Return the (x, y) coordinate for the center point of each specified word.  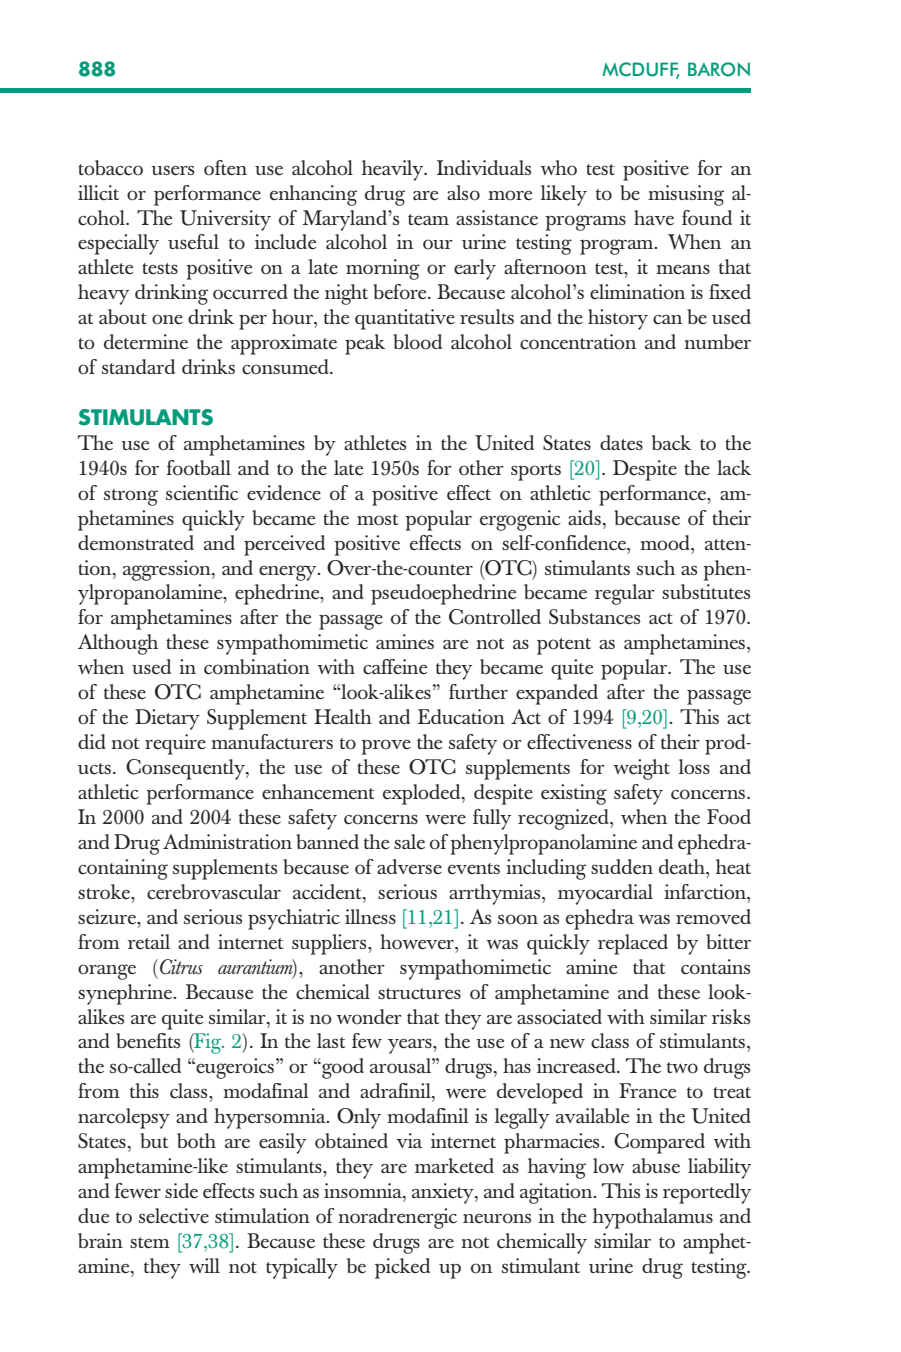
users (172, 170)
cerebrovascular (214, 892)
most (378, 520)
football (199, 468)
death (683, 867)
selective (174, 1216)
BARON (719, 69)
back (671, 443)
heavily (394, 170)
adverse (409, 867)
